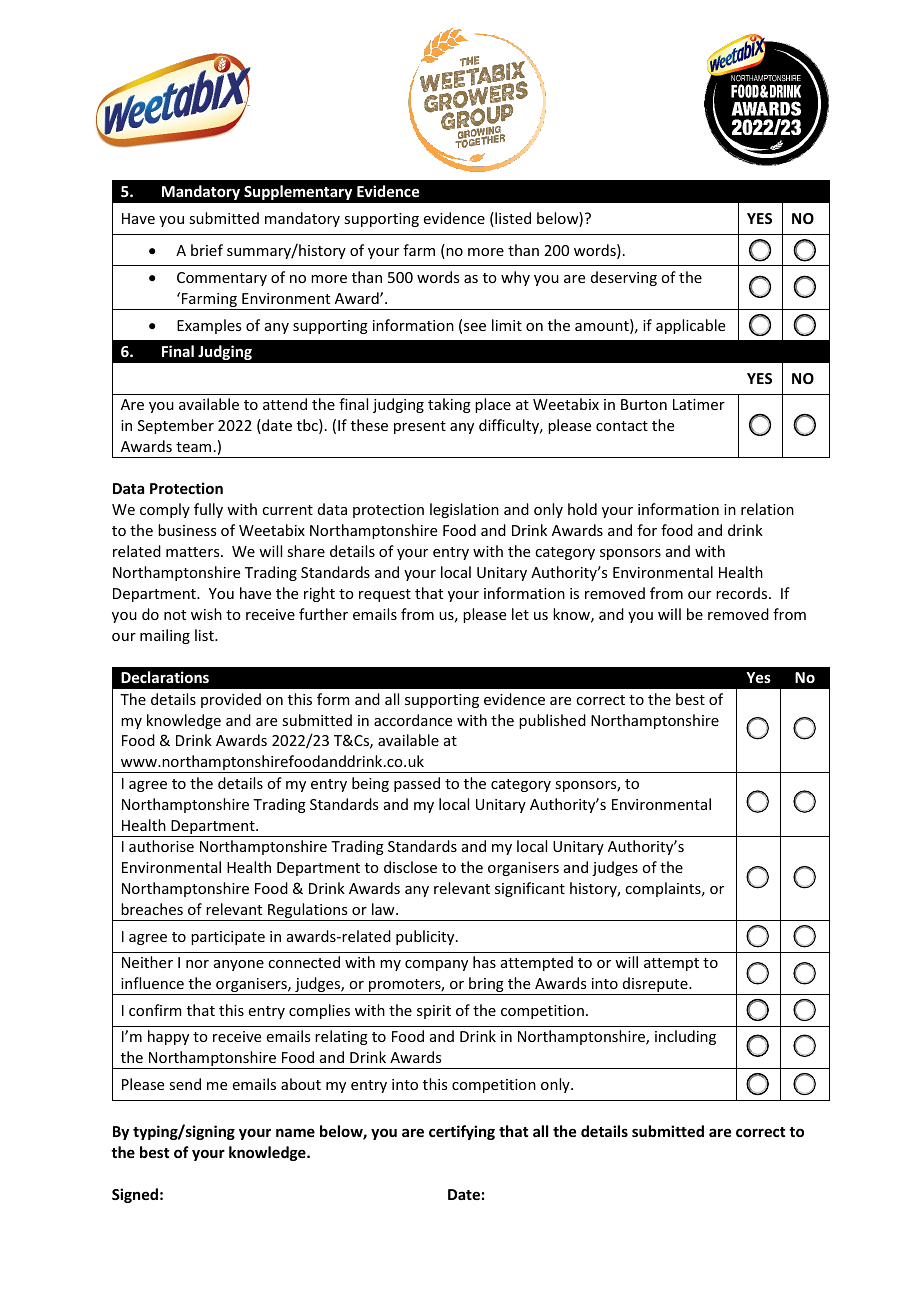 This screenshot has width=924, height=1308. I want to click on participate, so click(228, 938).
